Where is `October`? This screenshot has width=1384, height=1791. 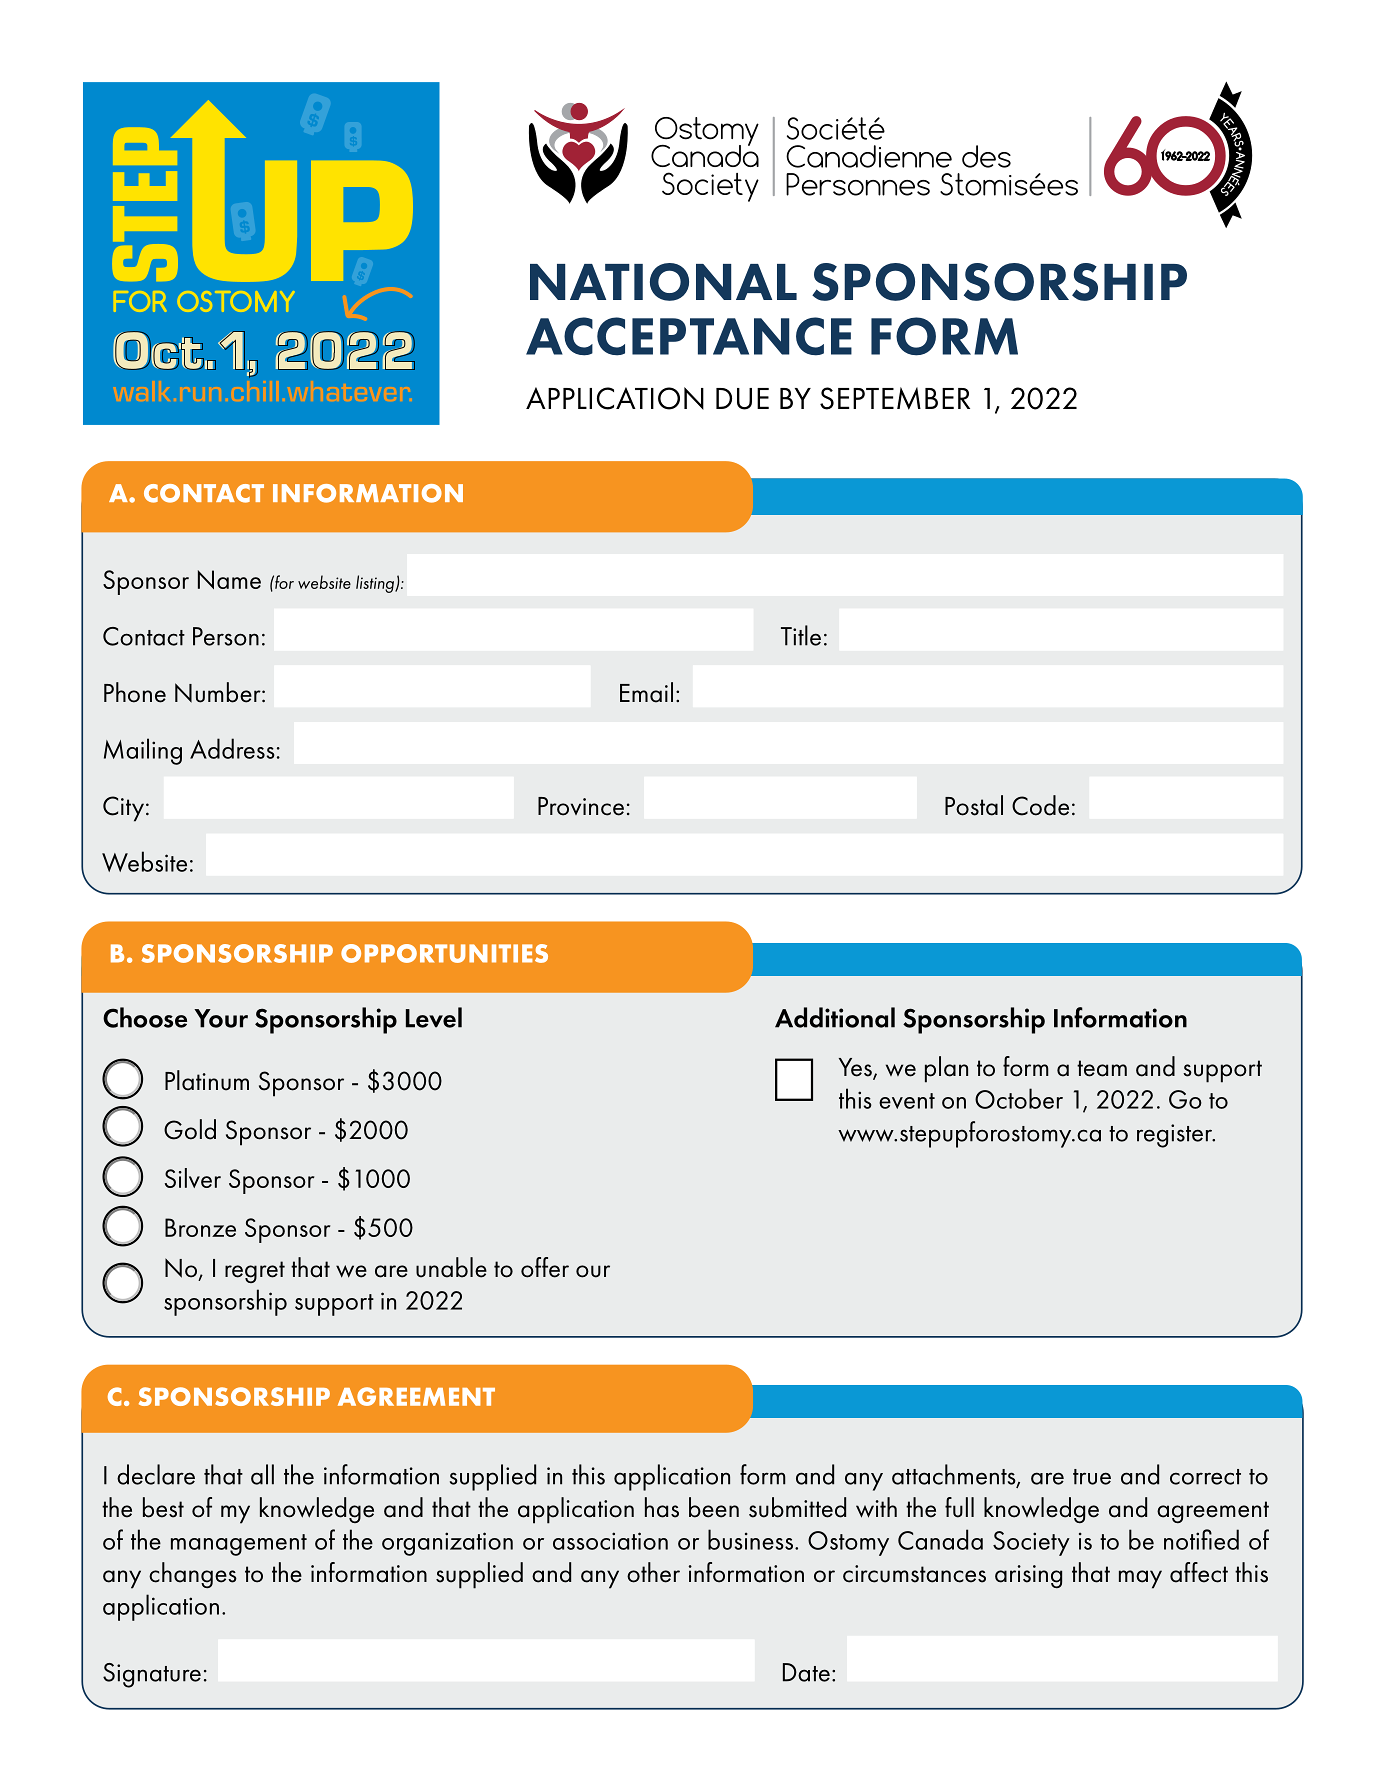
October is located at coordinates (1019, 1098).
